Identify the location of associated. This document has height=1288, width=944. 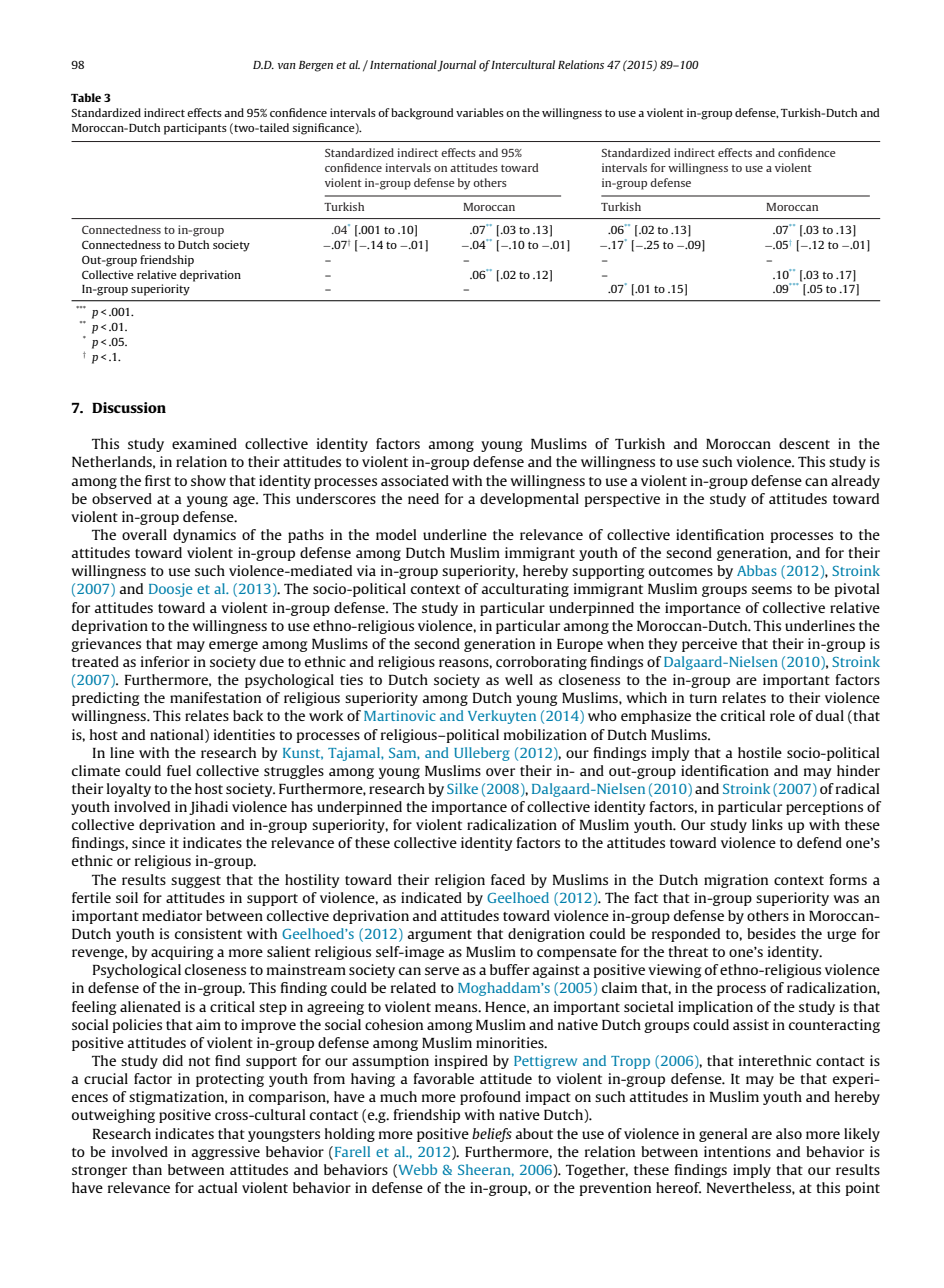
(415, 480).
